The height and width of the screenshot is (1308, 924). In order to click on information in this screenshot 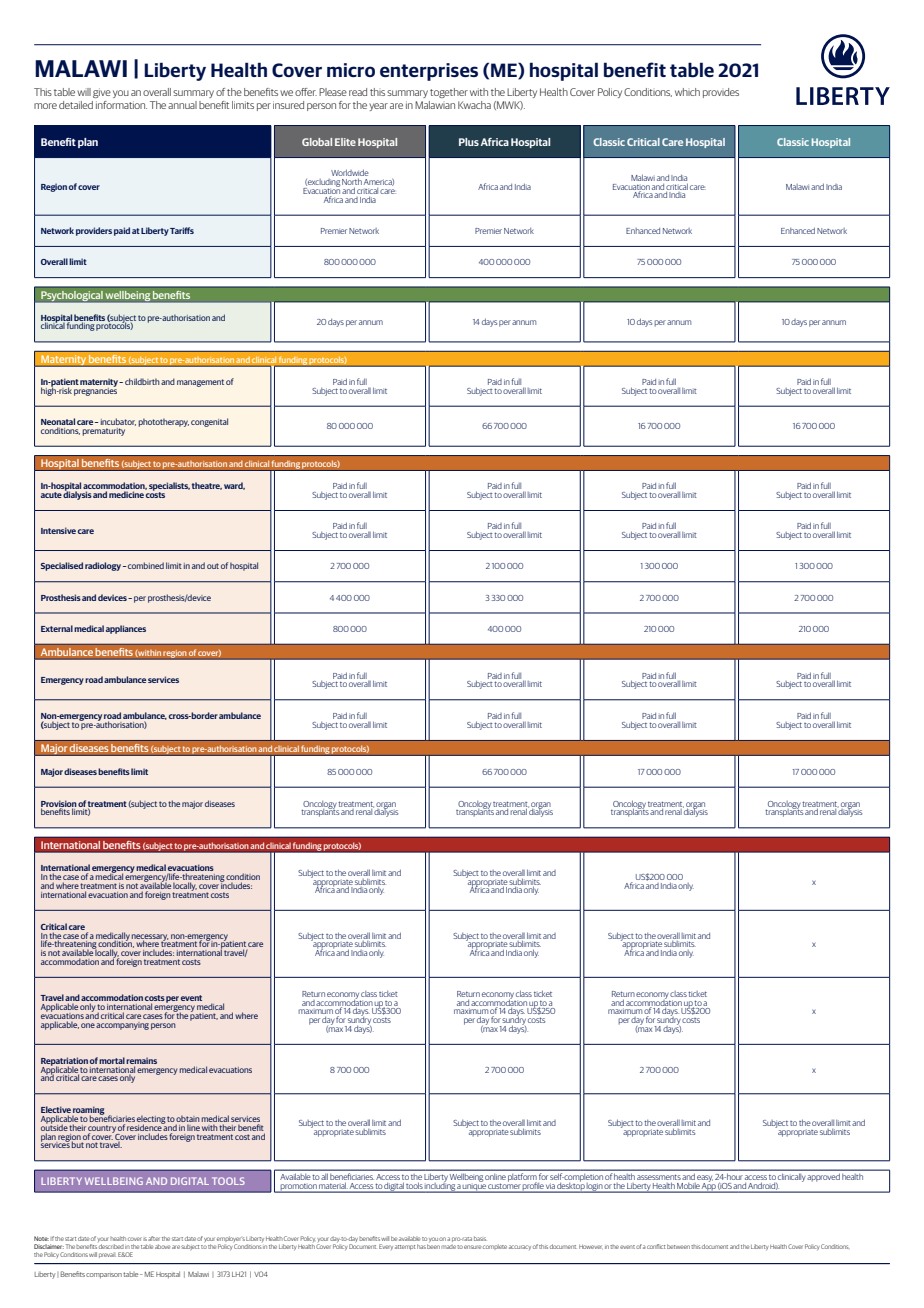, I will do `click(121, 105)`.
